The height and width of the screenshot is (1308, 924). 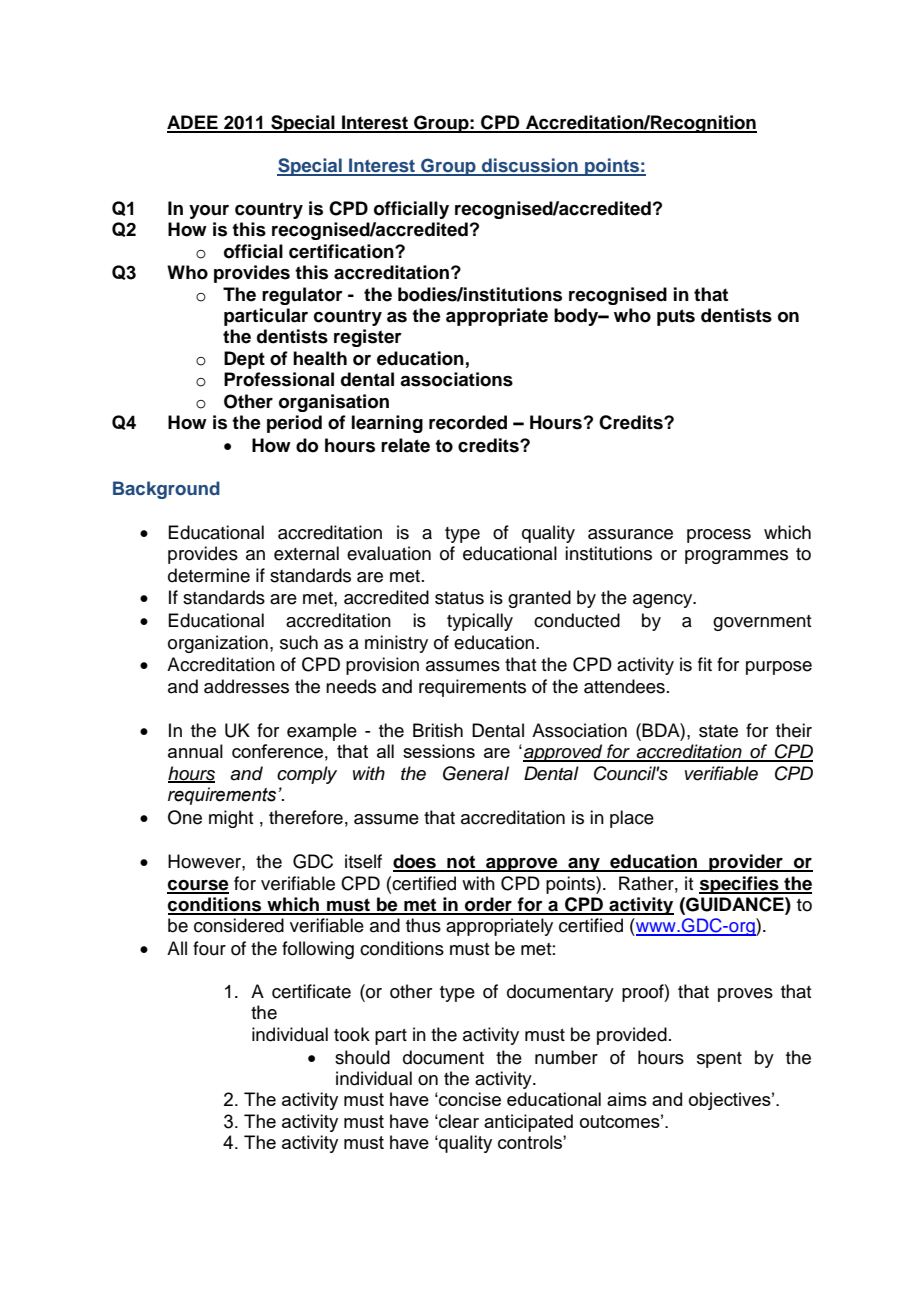 I want to click on your, so click(x=209, y=212).
